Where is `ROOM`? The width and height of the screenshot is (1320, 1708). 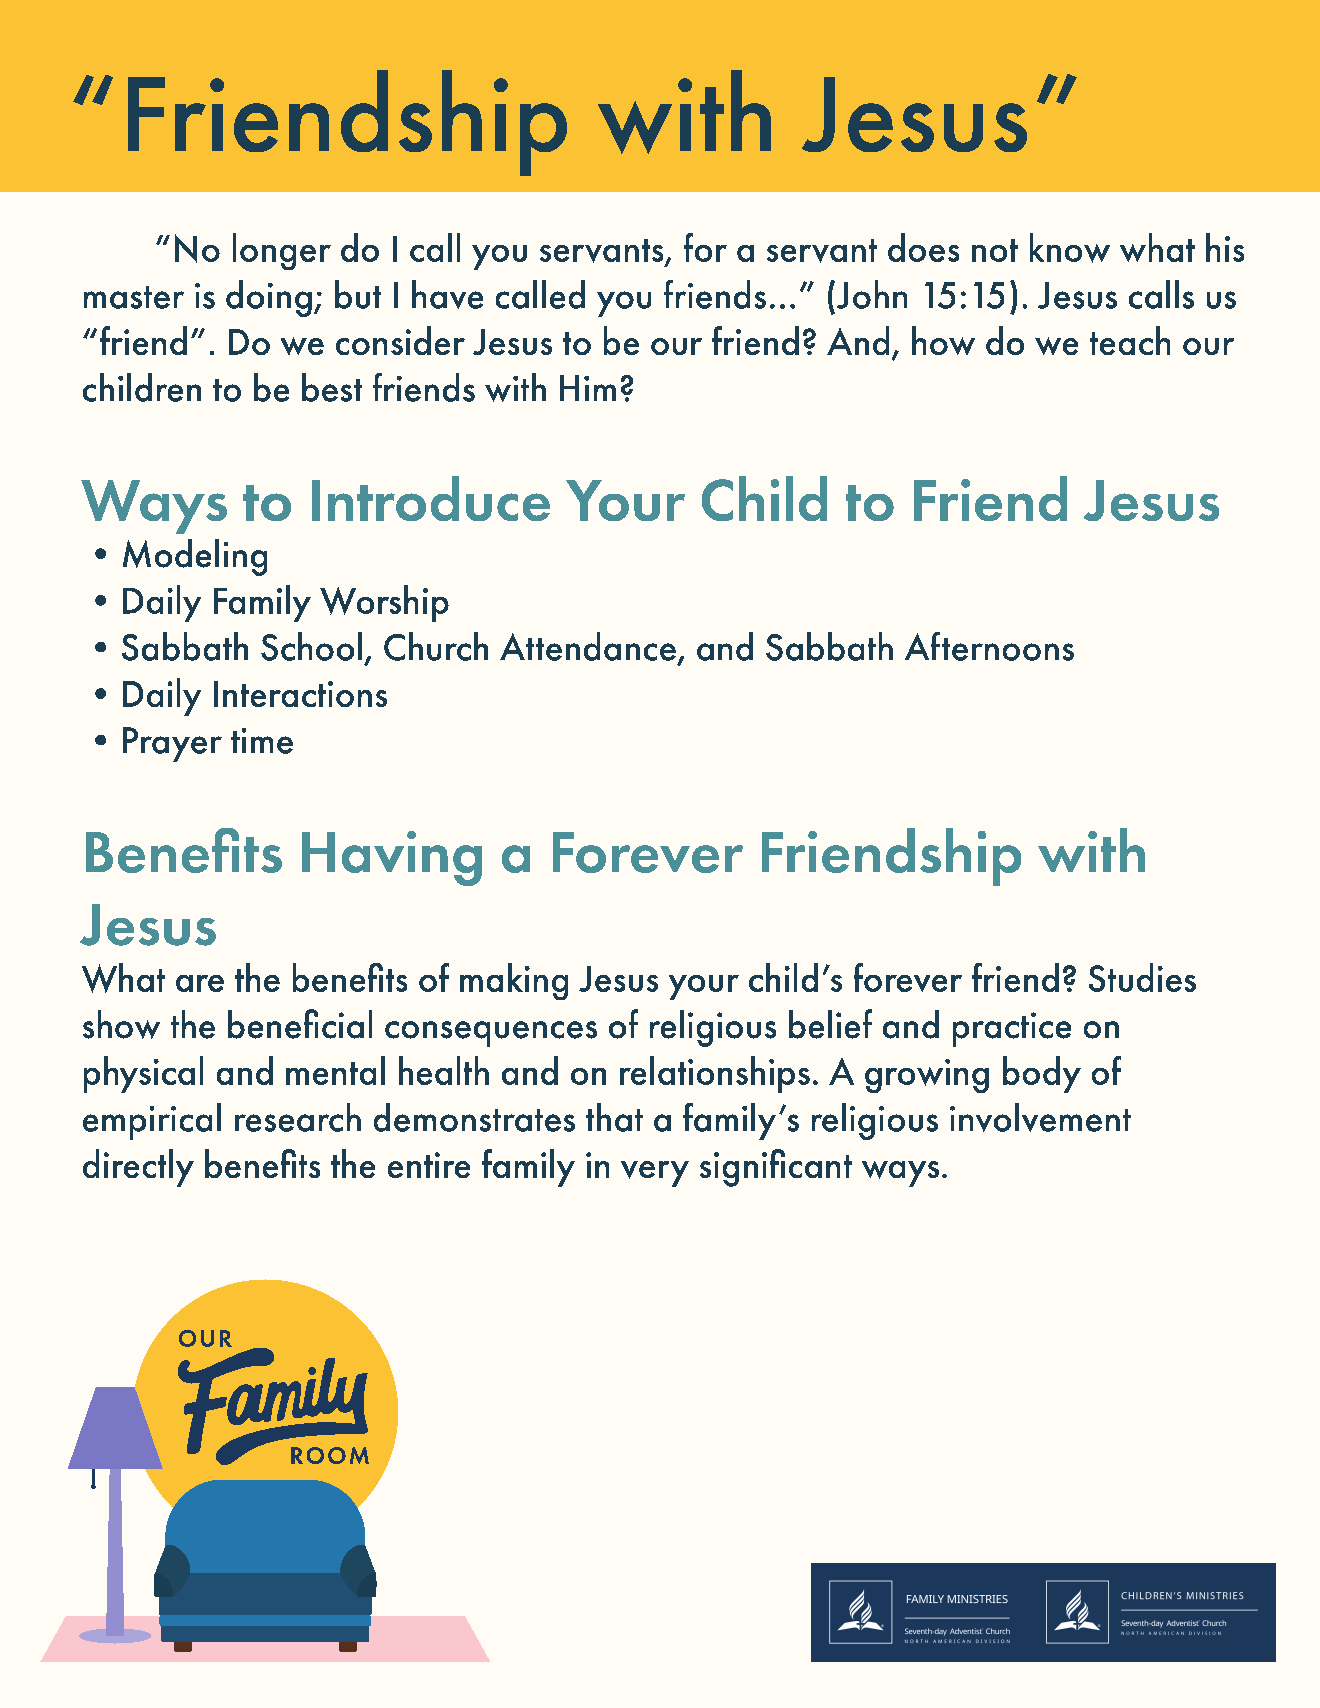 ROOM is located at coordinates (330, 1455).
